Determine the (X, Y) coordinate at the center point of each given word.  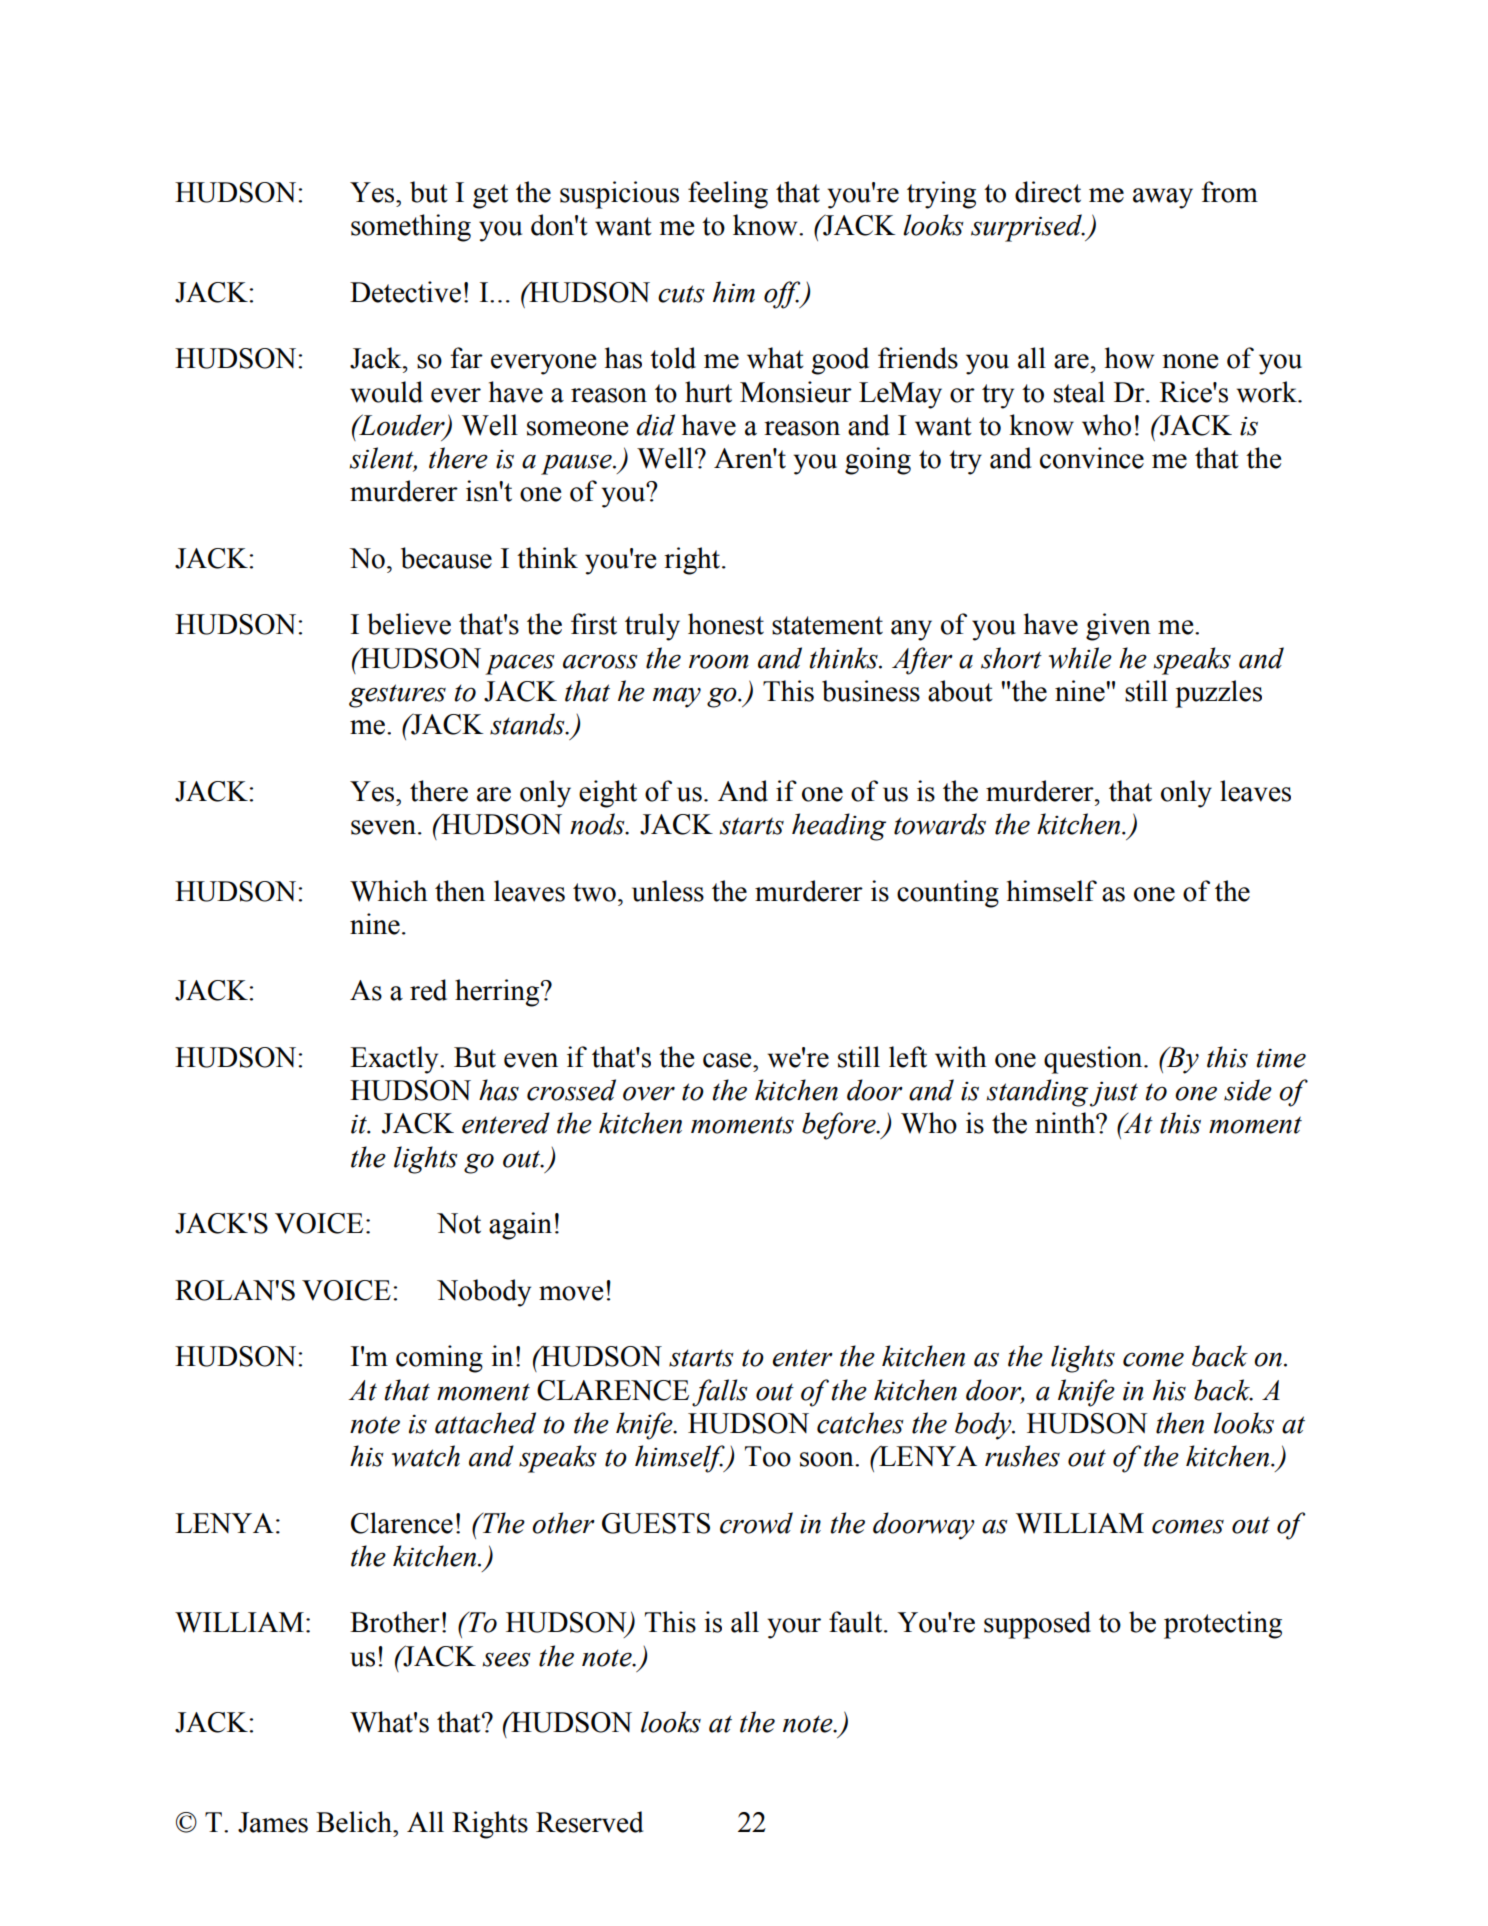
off (783, 295)
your (794, 1628)
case (728, 1060)
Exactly (395, 1060)
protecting (1223, 1625)
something (411, 228)
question (1094, 1060)
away (1163, 198)
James (273, 1822)
